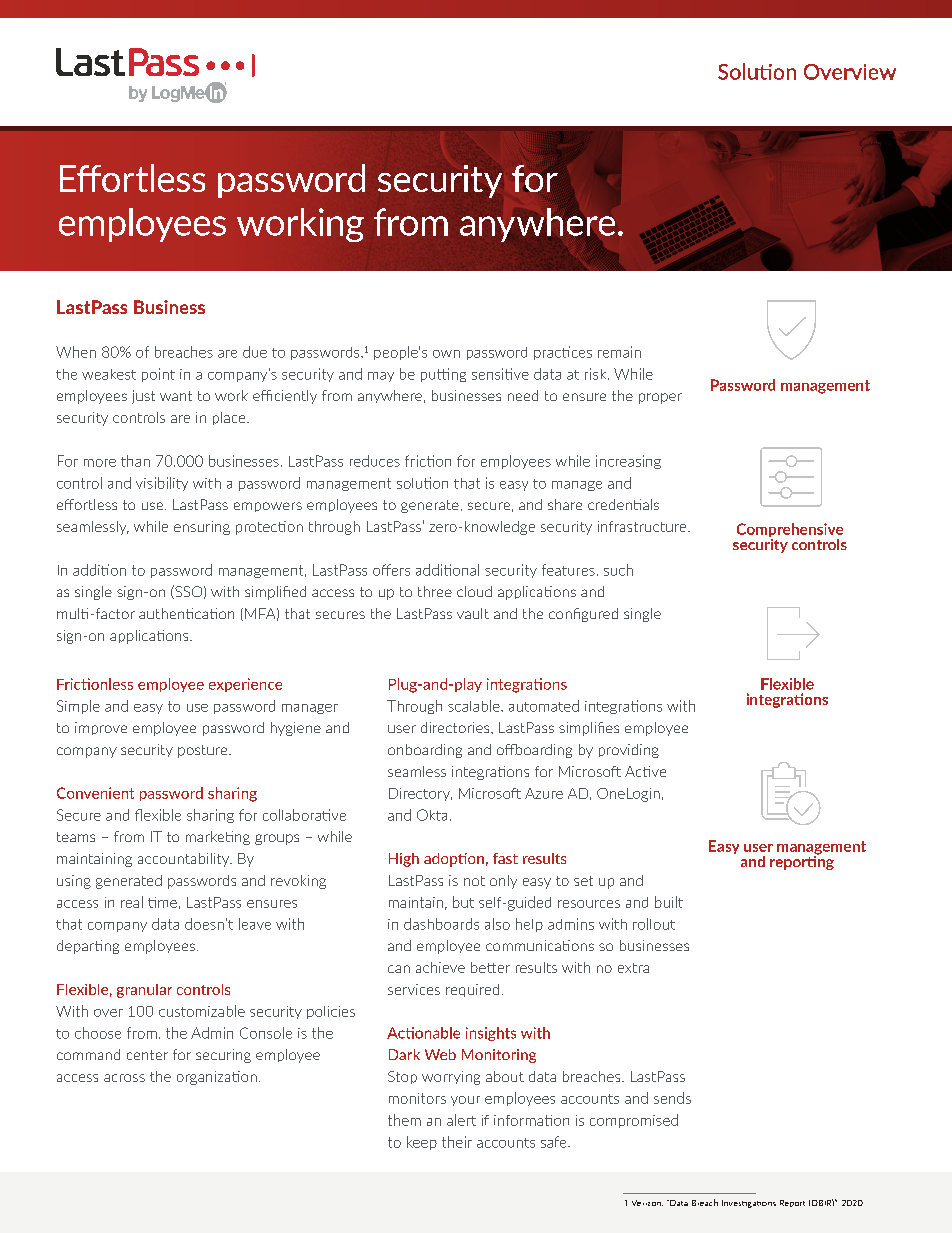 This document has height=1233, width=952. What do you see at coordinates (443, 375) in the document?
I see `putting` at bounding box center [443, 375].
